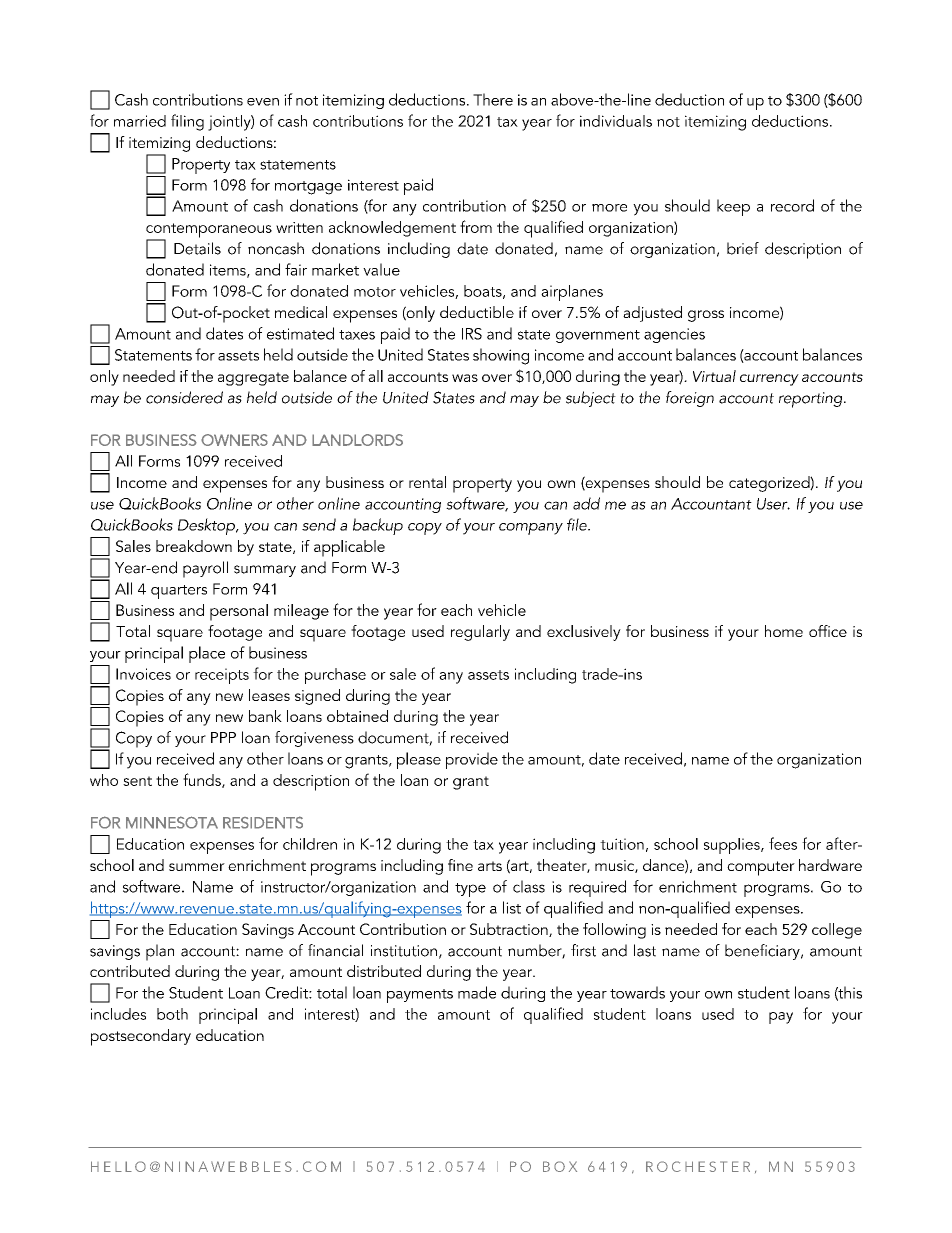 This screenshot has width=952, height=1233. Describe the element at coordinates (733, 207) in the screenshot. I see `keep` at that location.
